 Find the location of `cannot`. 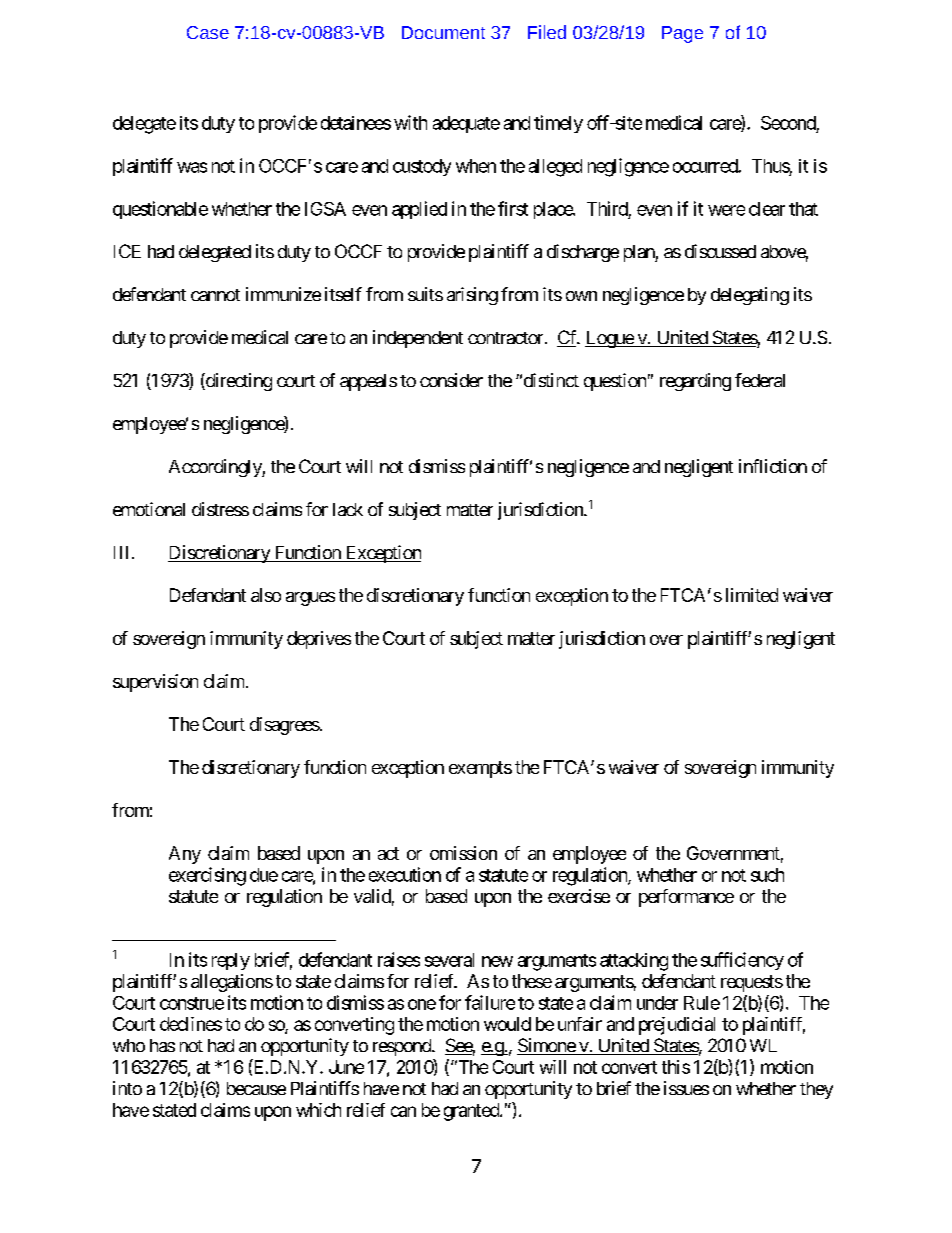

cannot is located at coordinates (215, 295).
